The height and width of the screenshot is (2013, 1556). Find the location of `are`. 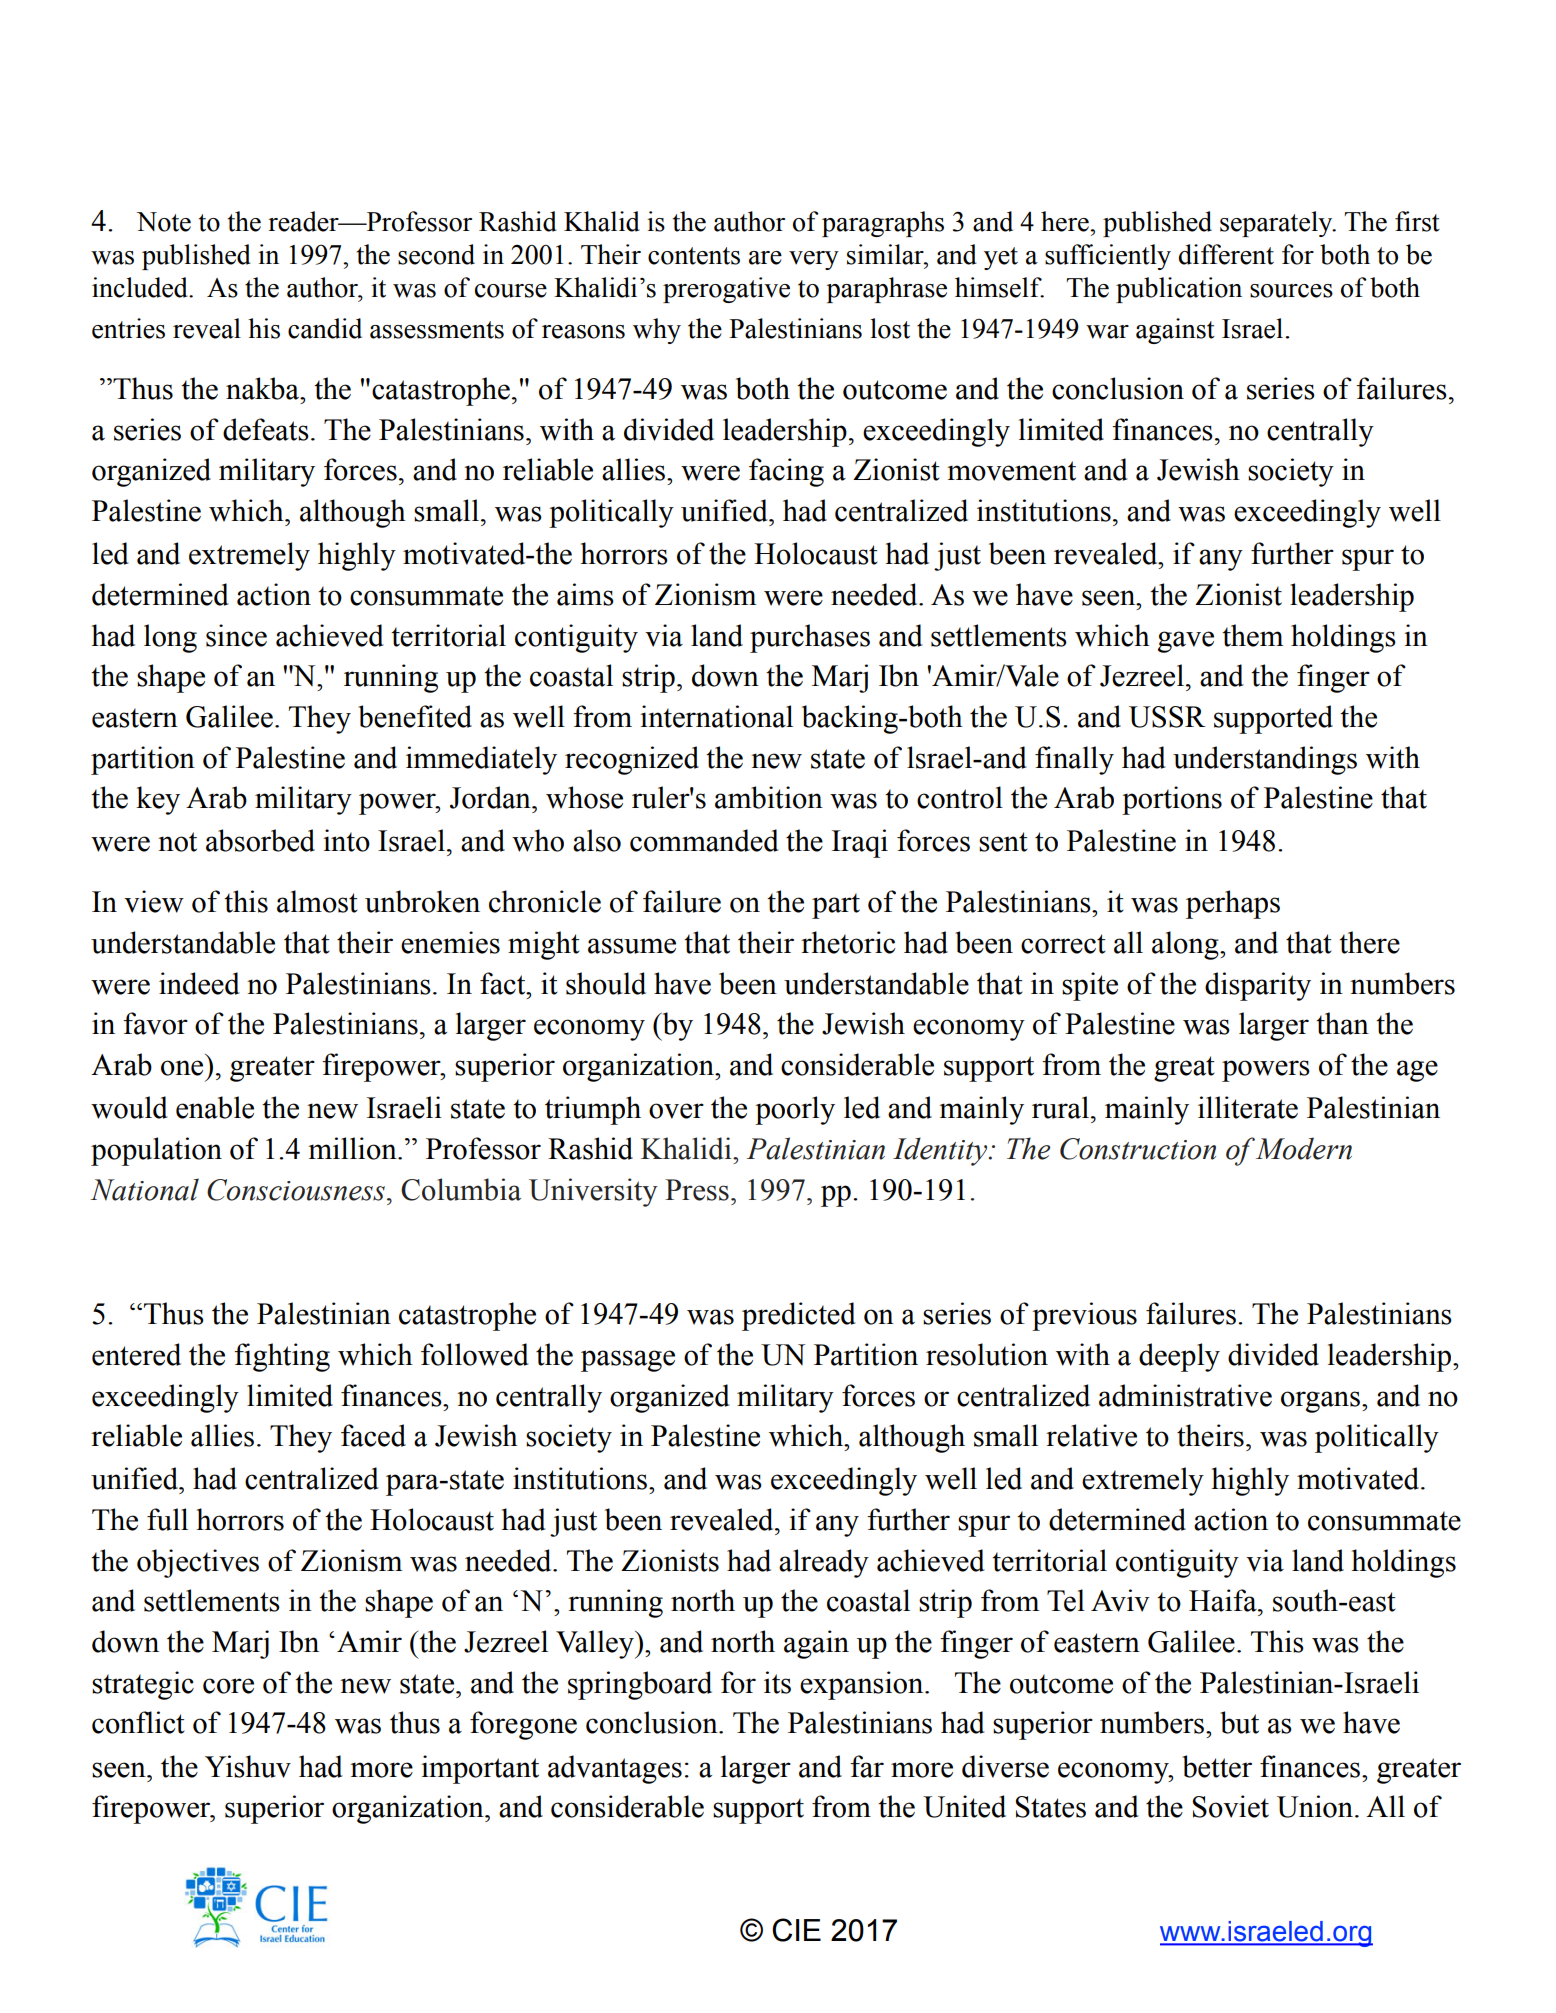

are is located at coordinates (765, 258).
